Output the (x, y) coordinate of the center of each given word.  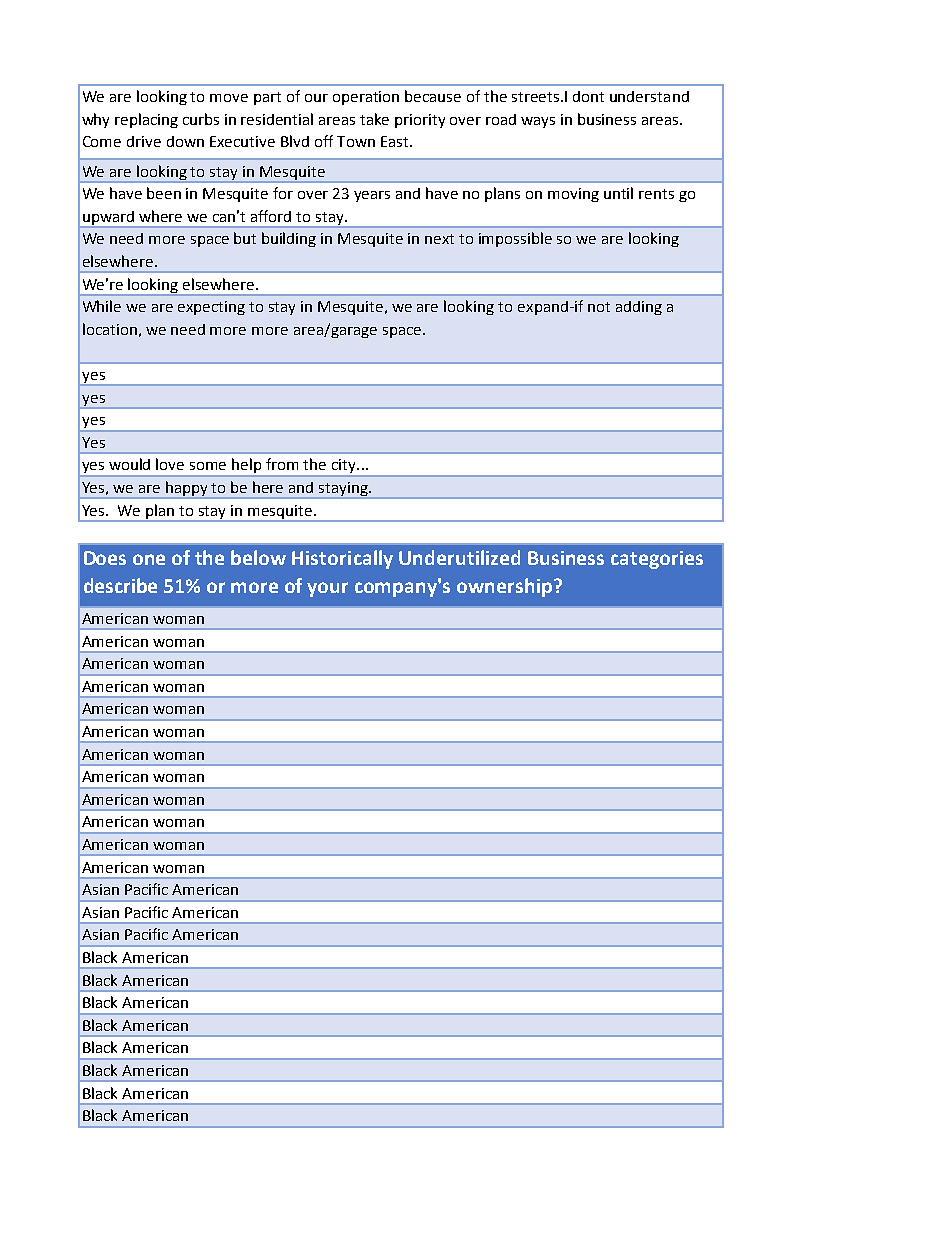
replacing (146, 120)
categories (657, 560)
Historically (342, 559)
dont (588, 96)
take (374, 119)
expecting (211, 308)
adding (639, 308)
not (599, 307)
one (149, 559)
